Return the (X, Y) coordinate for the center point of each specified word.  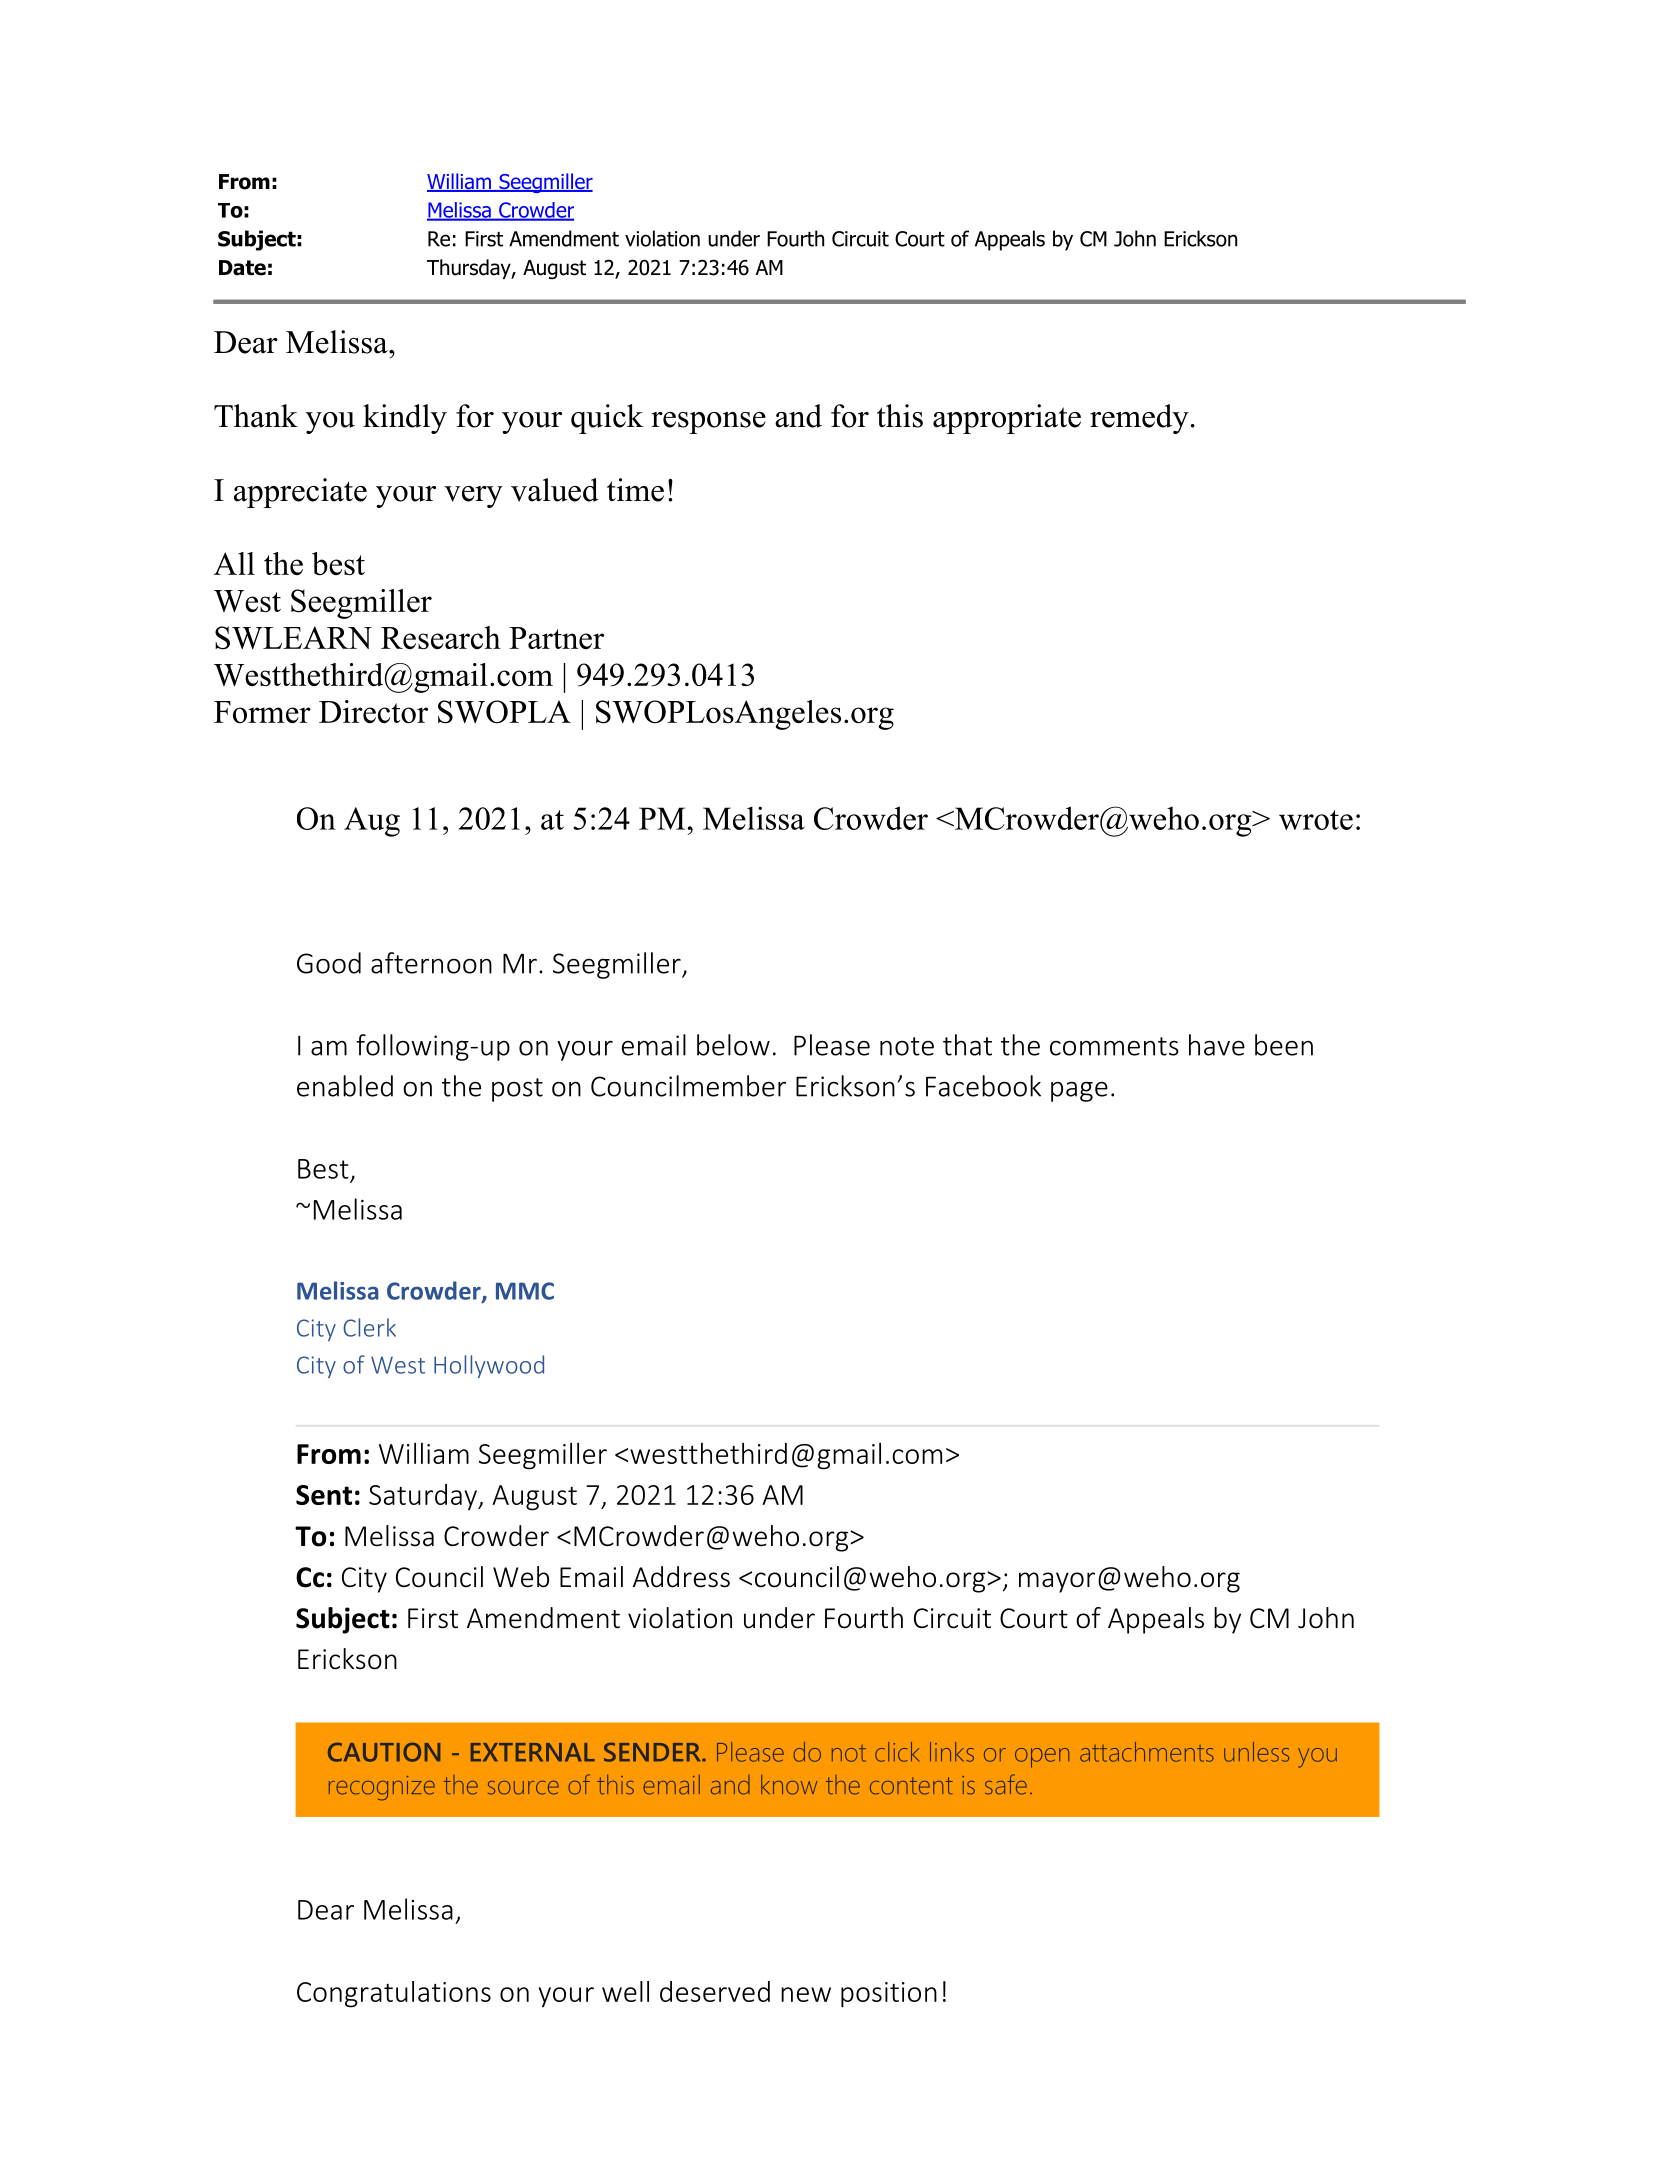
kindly (405, 419)
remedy (1139, 419)
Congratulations (394, 1994)
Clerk (369, 1327)
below (733, 1045)
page (1079, 1091)
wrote (1316, 820)
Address (681, 1577)
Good (329, 963)
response (708, 423)
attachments (1147, 1752)
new (806, 1994)
